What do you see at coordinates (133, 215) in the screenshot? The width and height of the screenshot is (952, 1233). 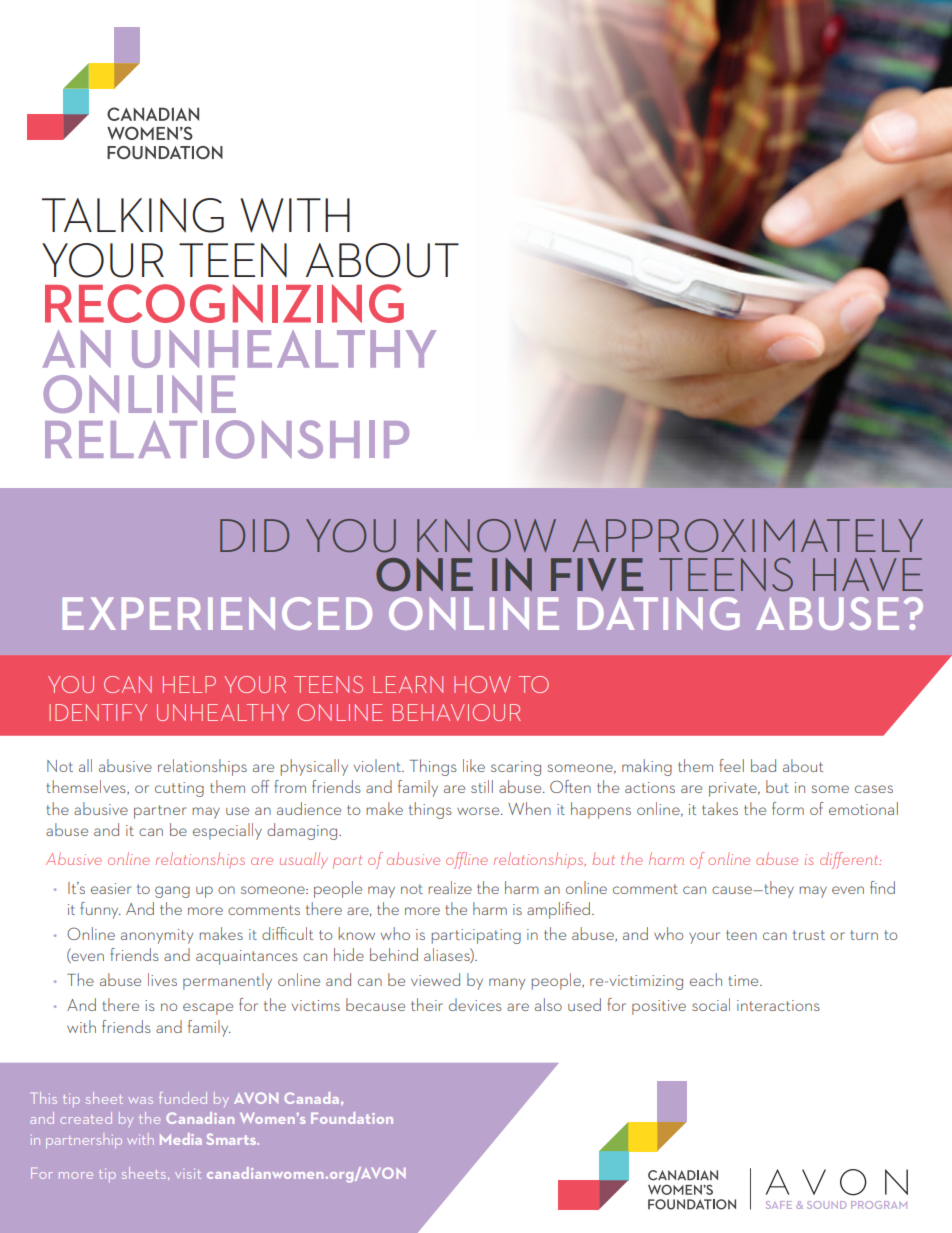 I see `TALKING` at bounding box center [133, 215].
